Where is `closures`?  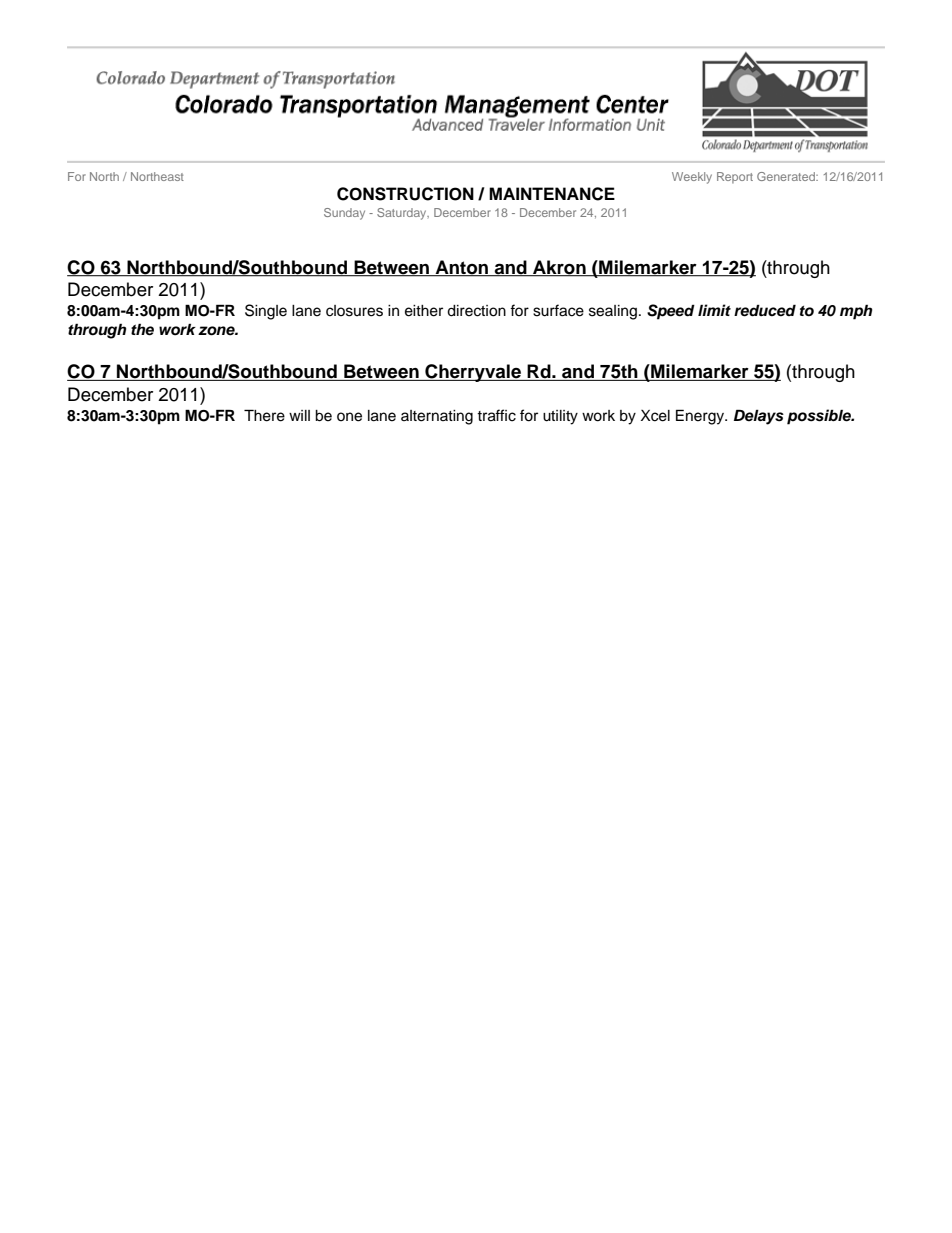 closures is located at coordinates (354, 311).
